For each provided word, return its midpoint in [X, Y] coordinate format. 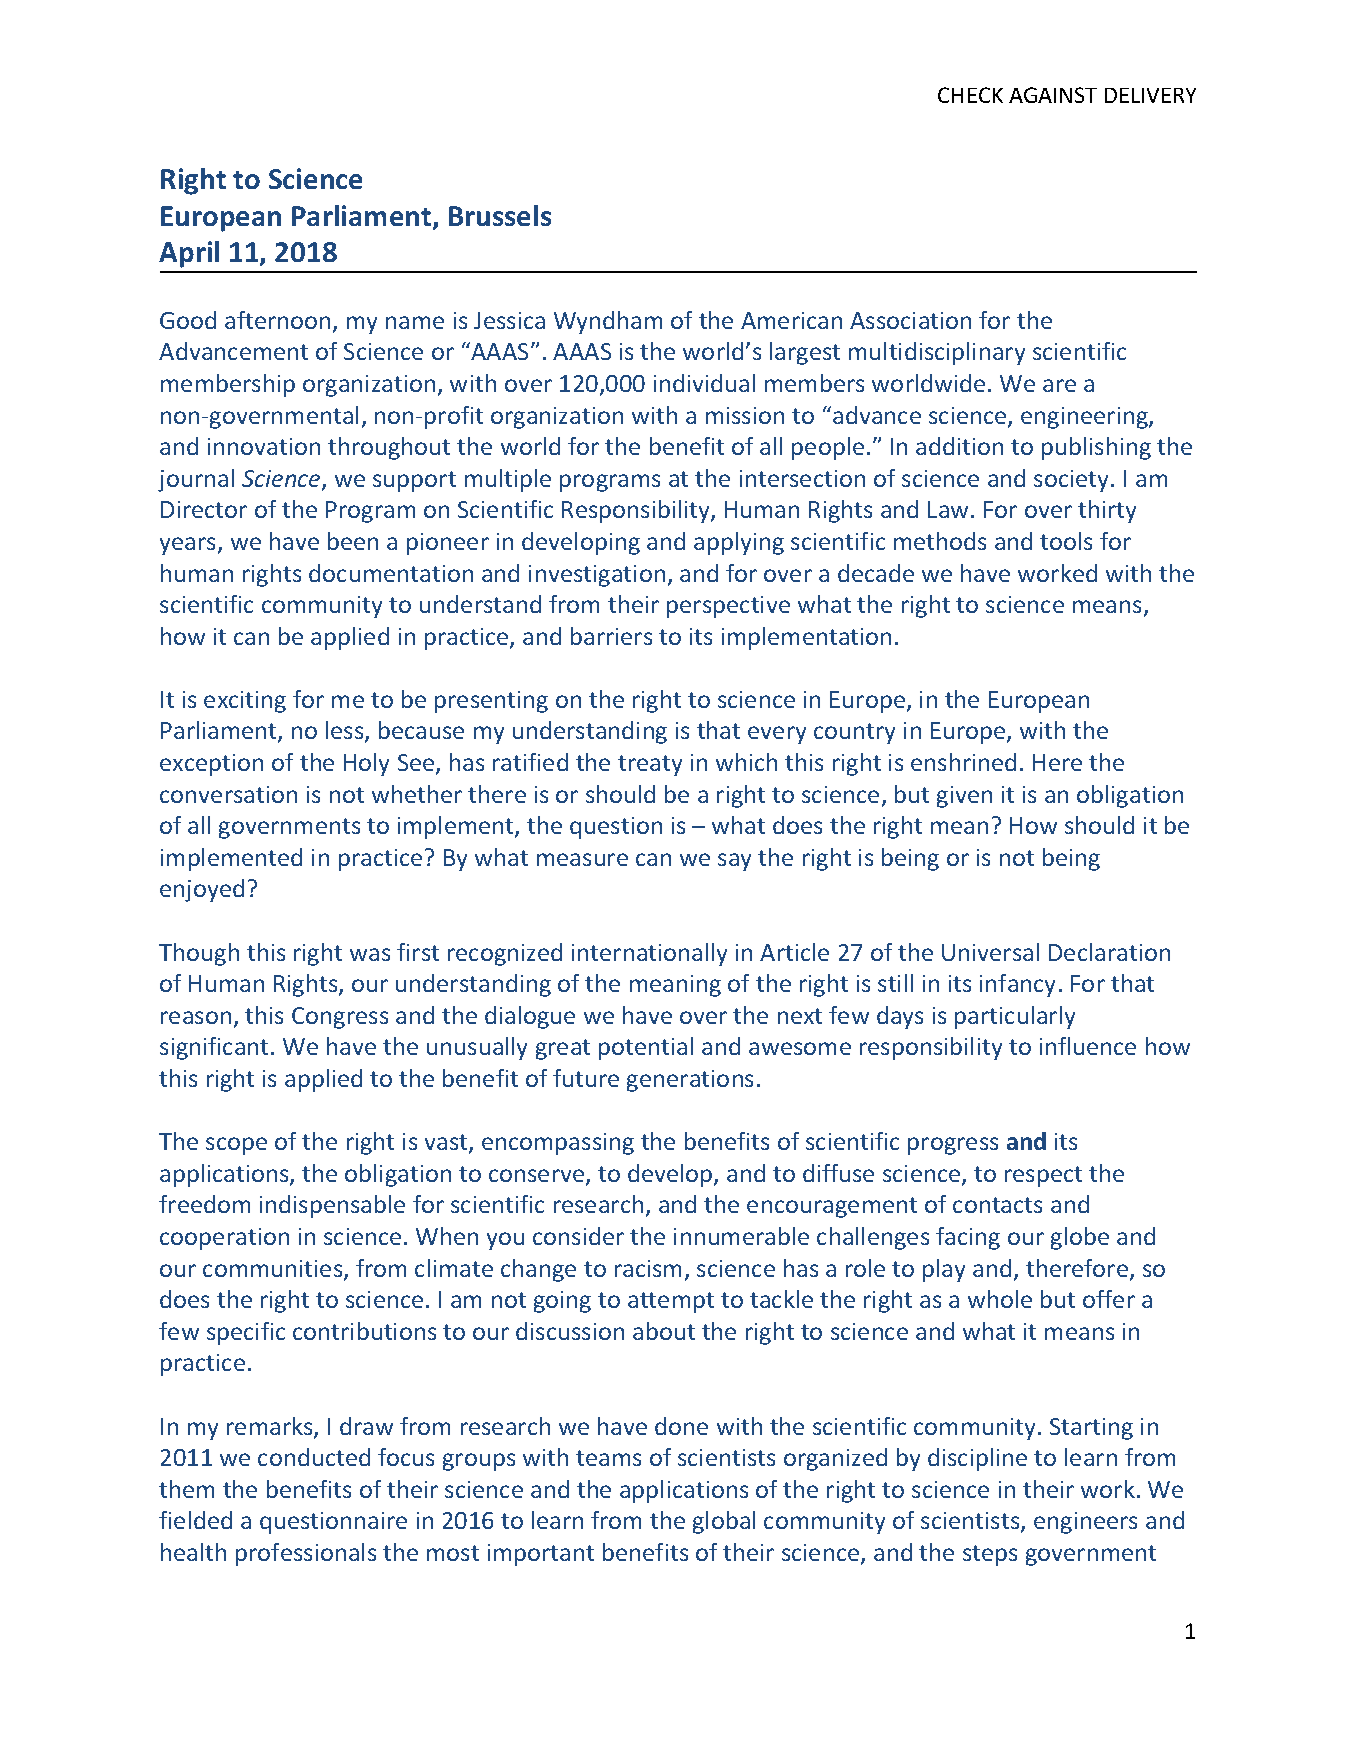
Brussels [500, 215]
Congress [340, 1018]
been [353, 541]
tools [1066, 541]
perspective [728, 607]
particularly [1015, 1017]
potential [646, 1048]
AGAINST [1053, 95]
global [724, 1522]
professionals [306, 1554]
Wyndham [608, 322]
